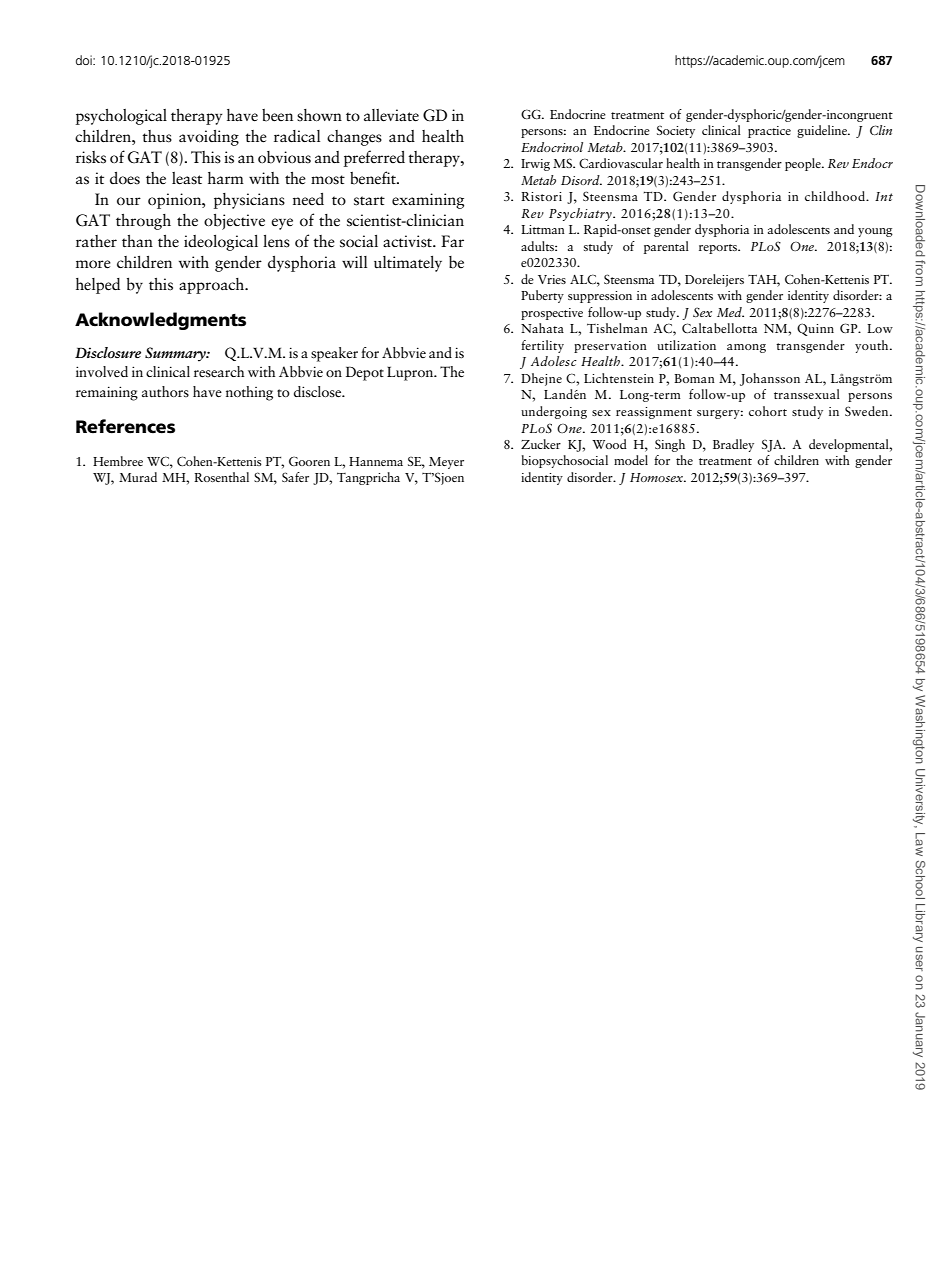  What do you see at coordinates (769, 132) in the image?
I see `practice` at bounding box center [769, 132].
